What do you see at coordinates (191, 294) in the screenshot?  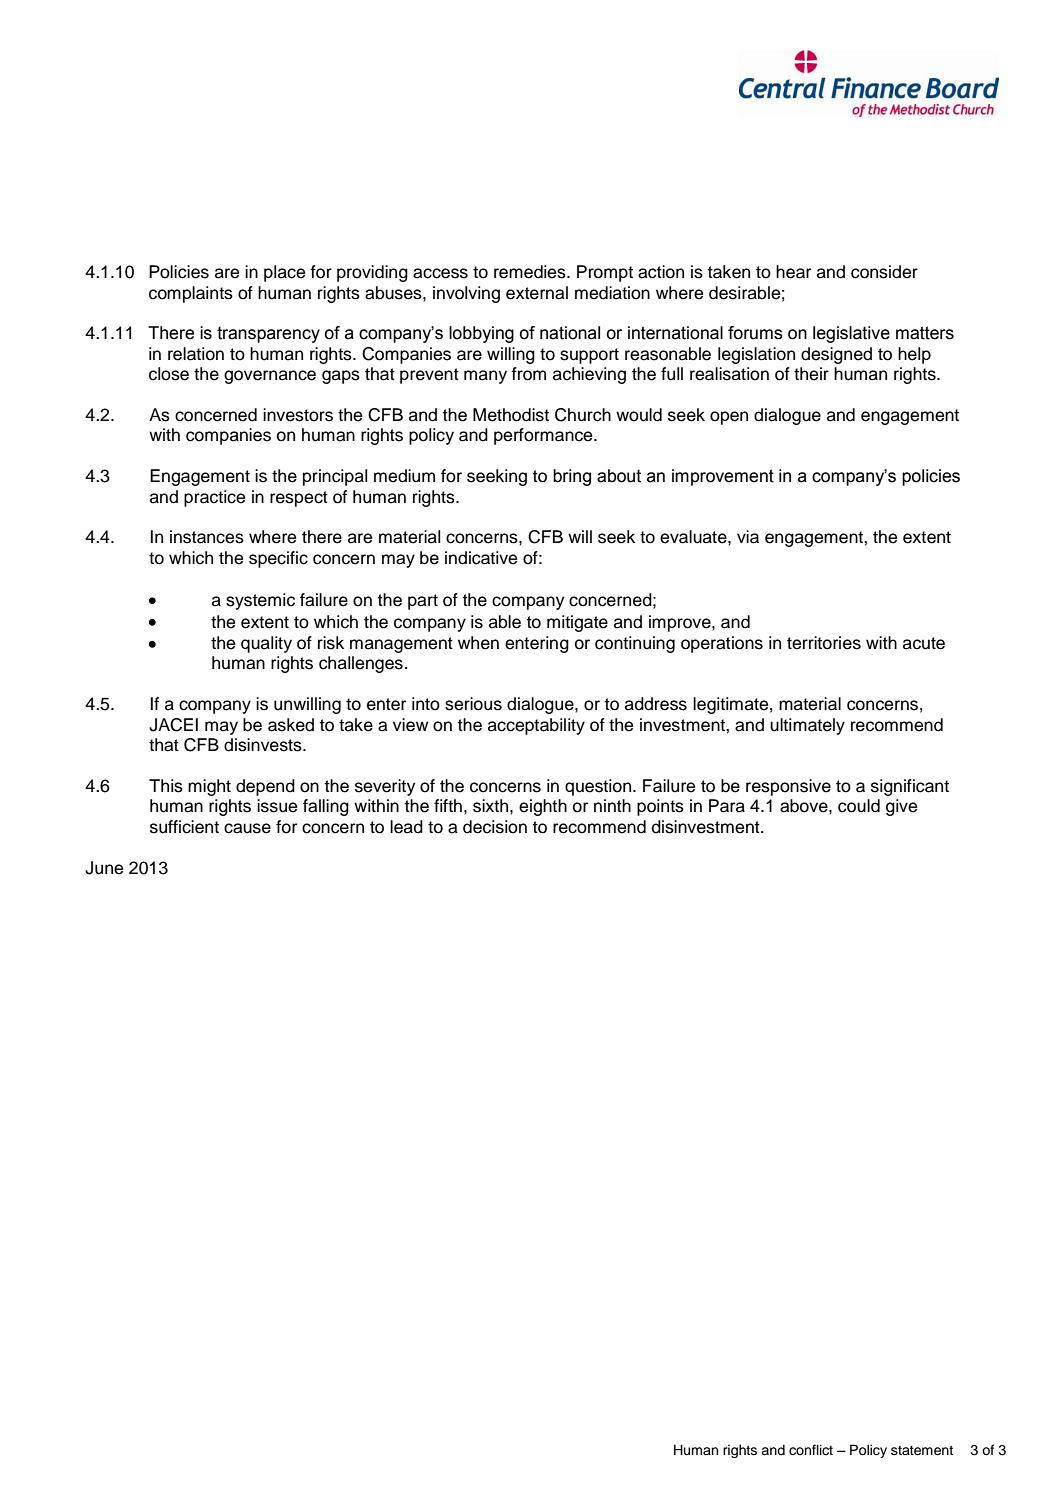 I see `complaints` at bounding box center [191, 294].
